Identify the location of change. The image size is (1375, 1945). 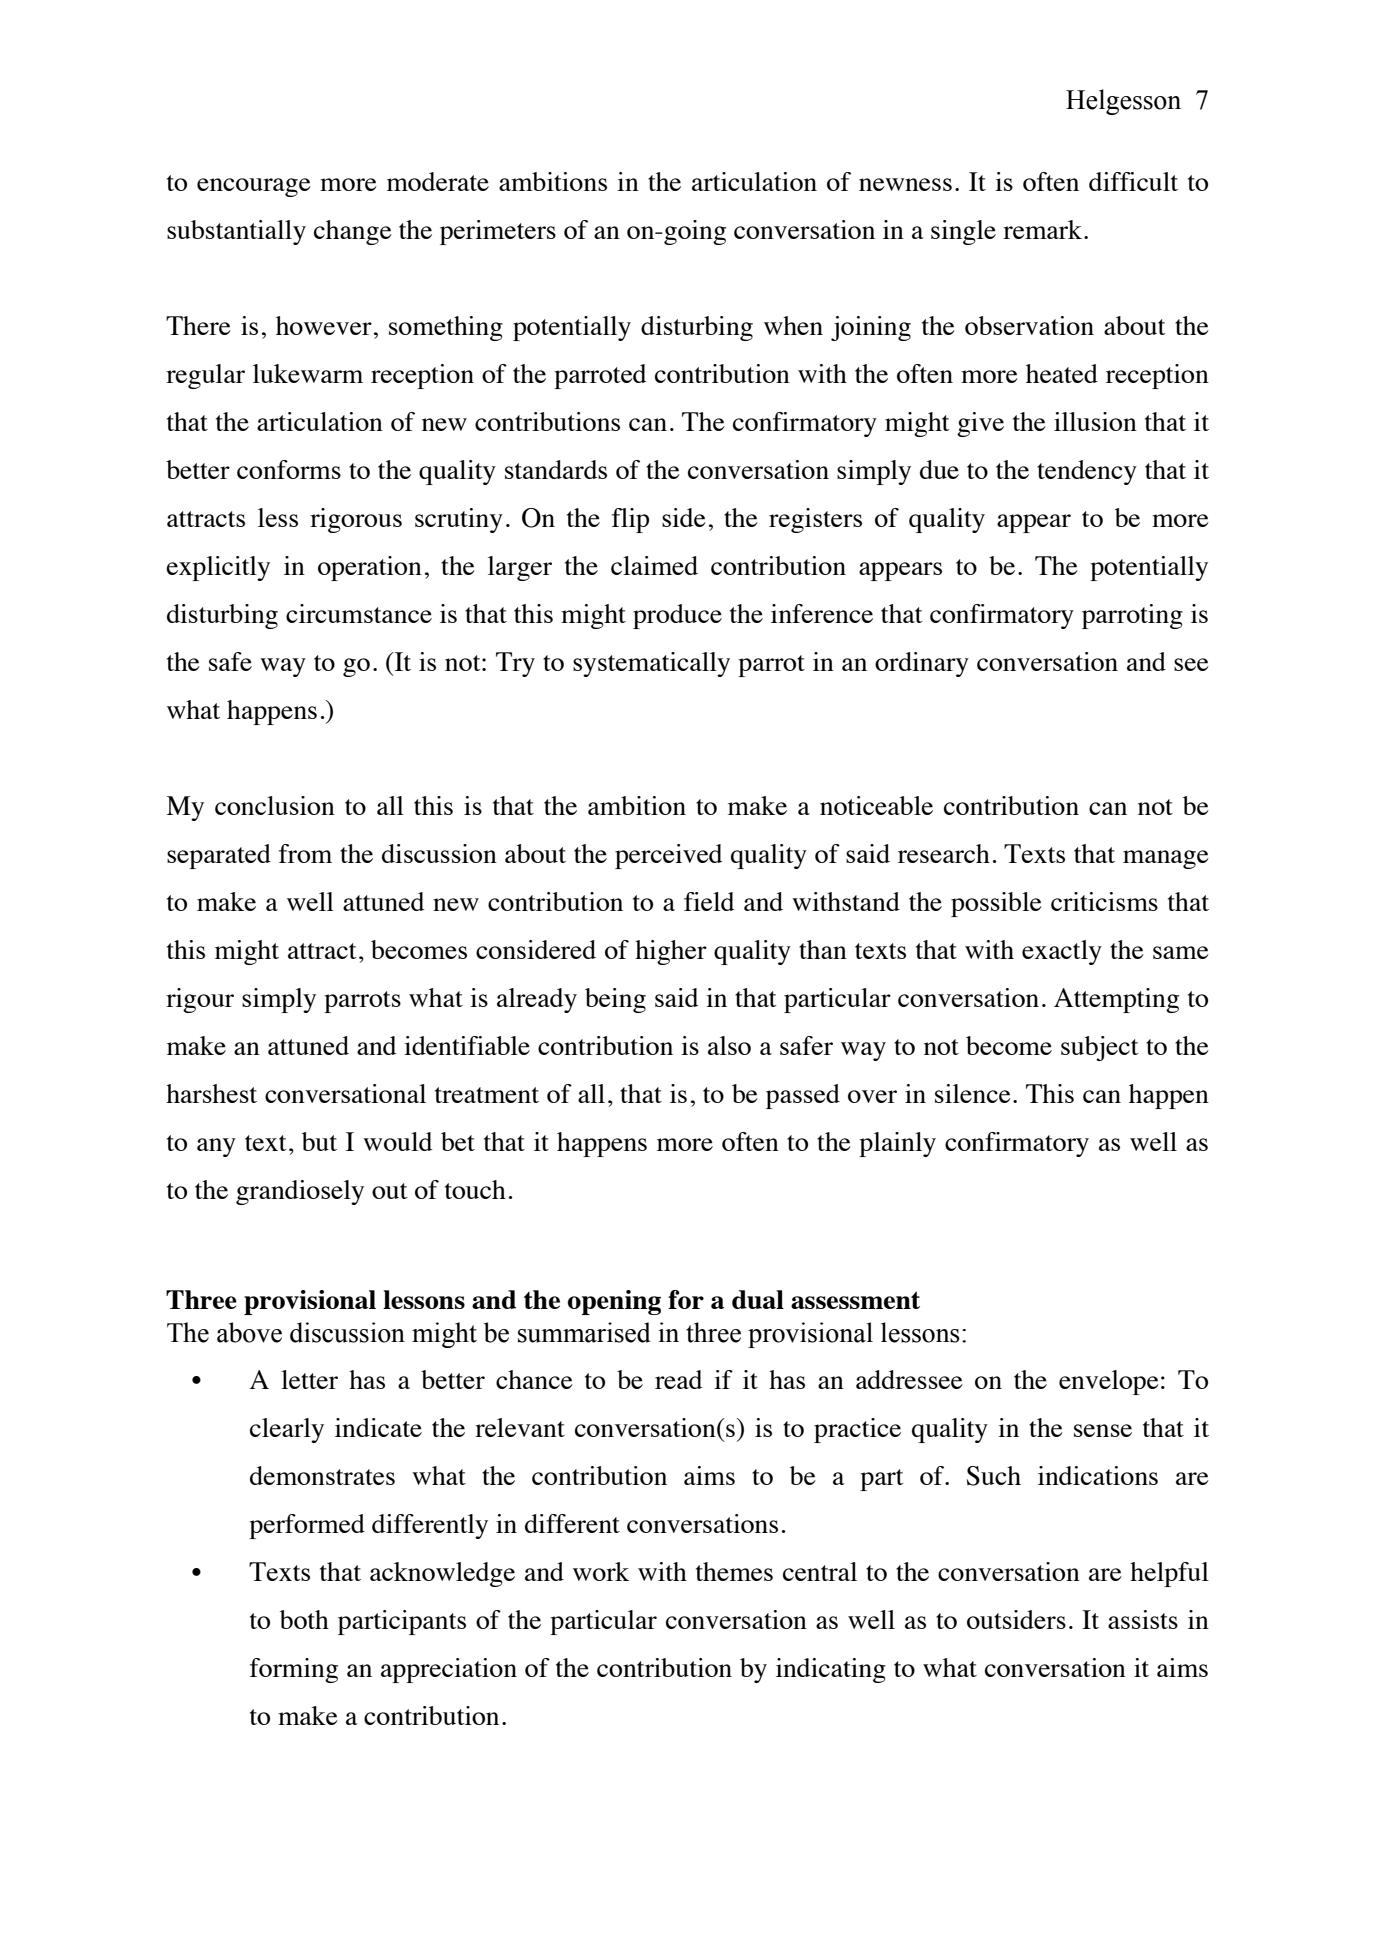
(353, 232).
